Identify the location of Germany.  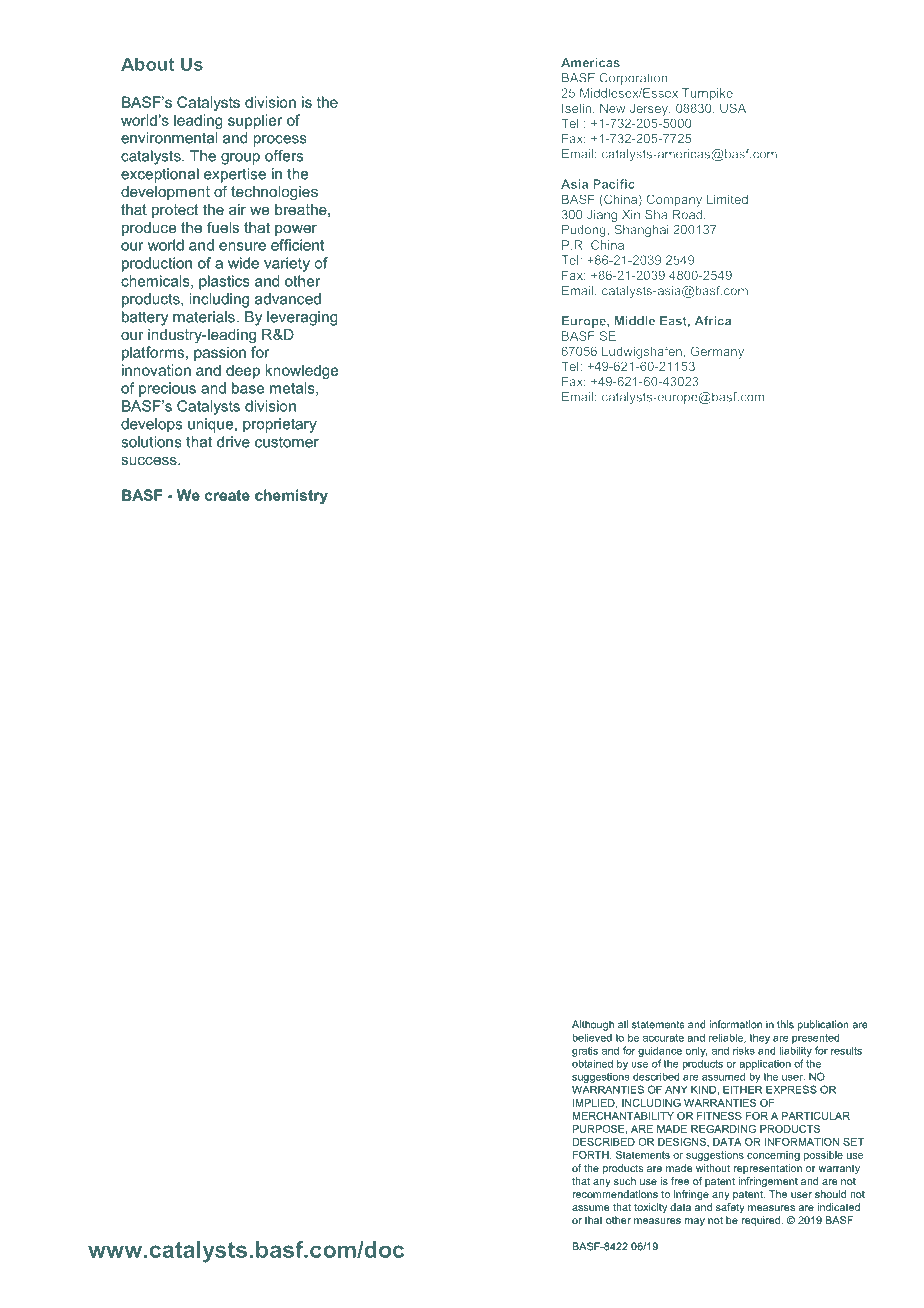
(717, 352).
